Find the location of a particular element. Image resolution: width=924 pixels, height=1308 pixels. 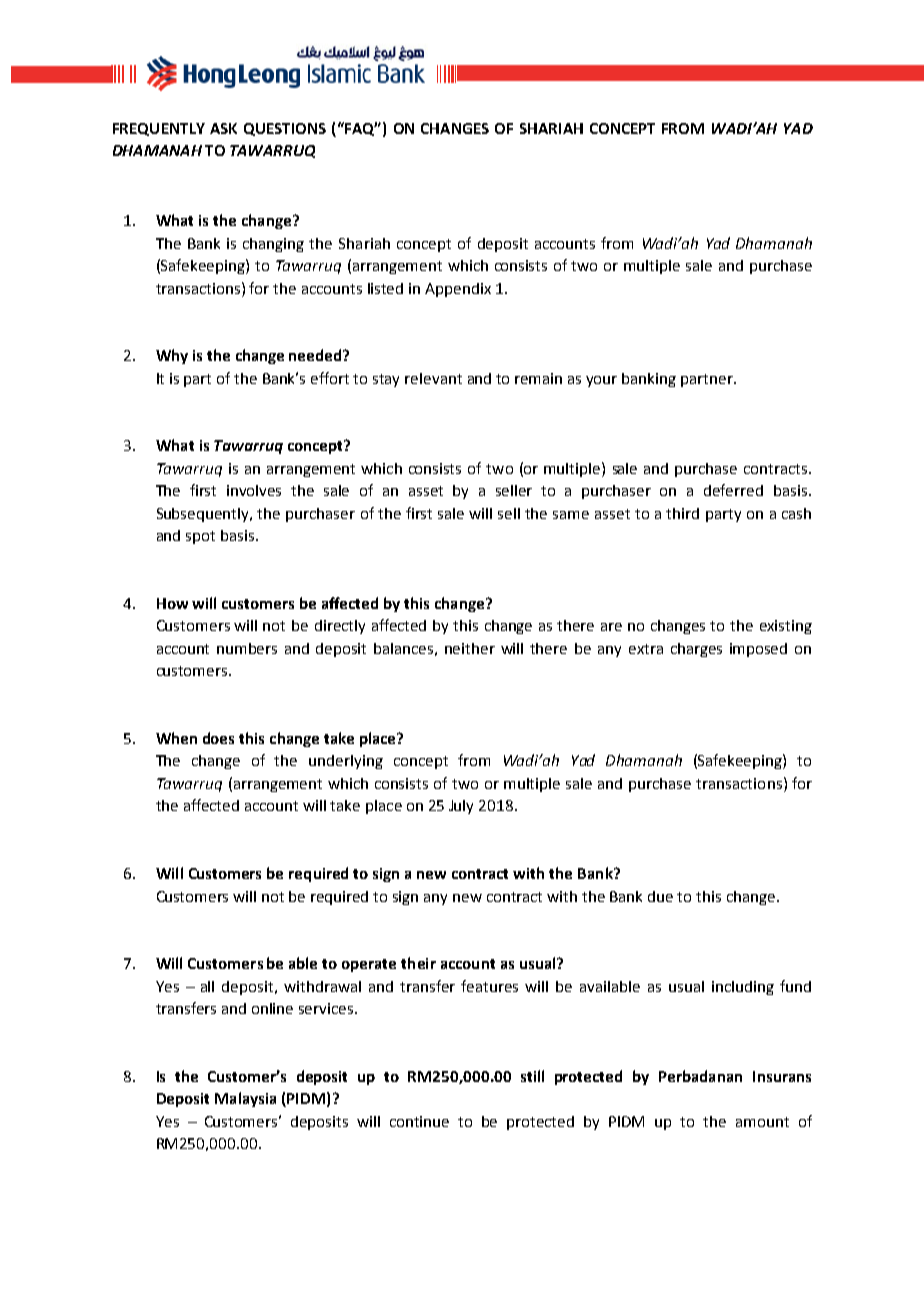

charges is located at coordinates (696, 650).
